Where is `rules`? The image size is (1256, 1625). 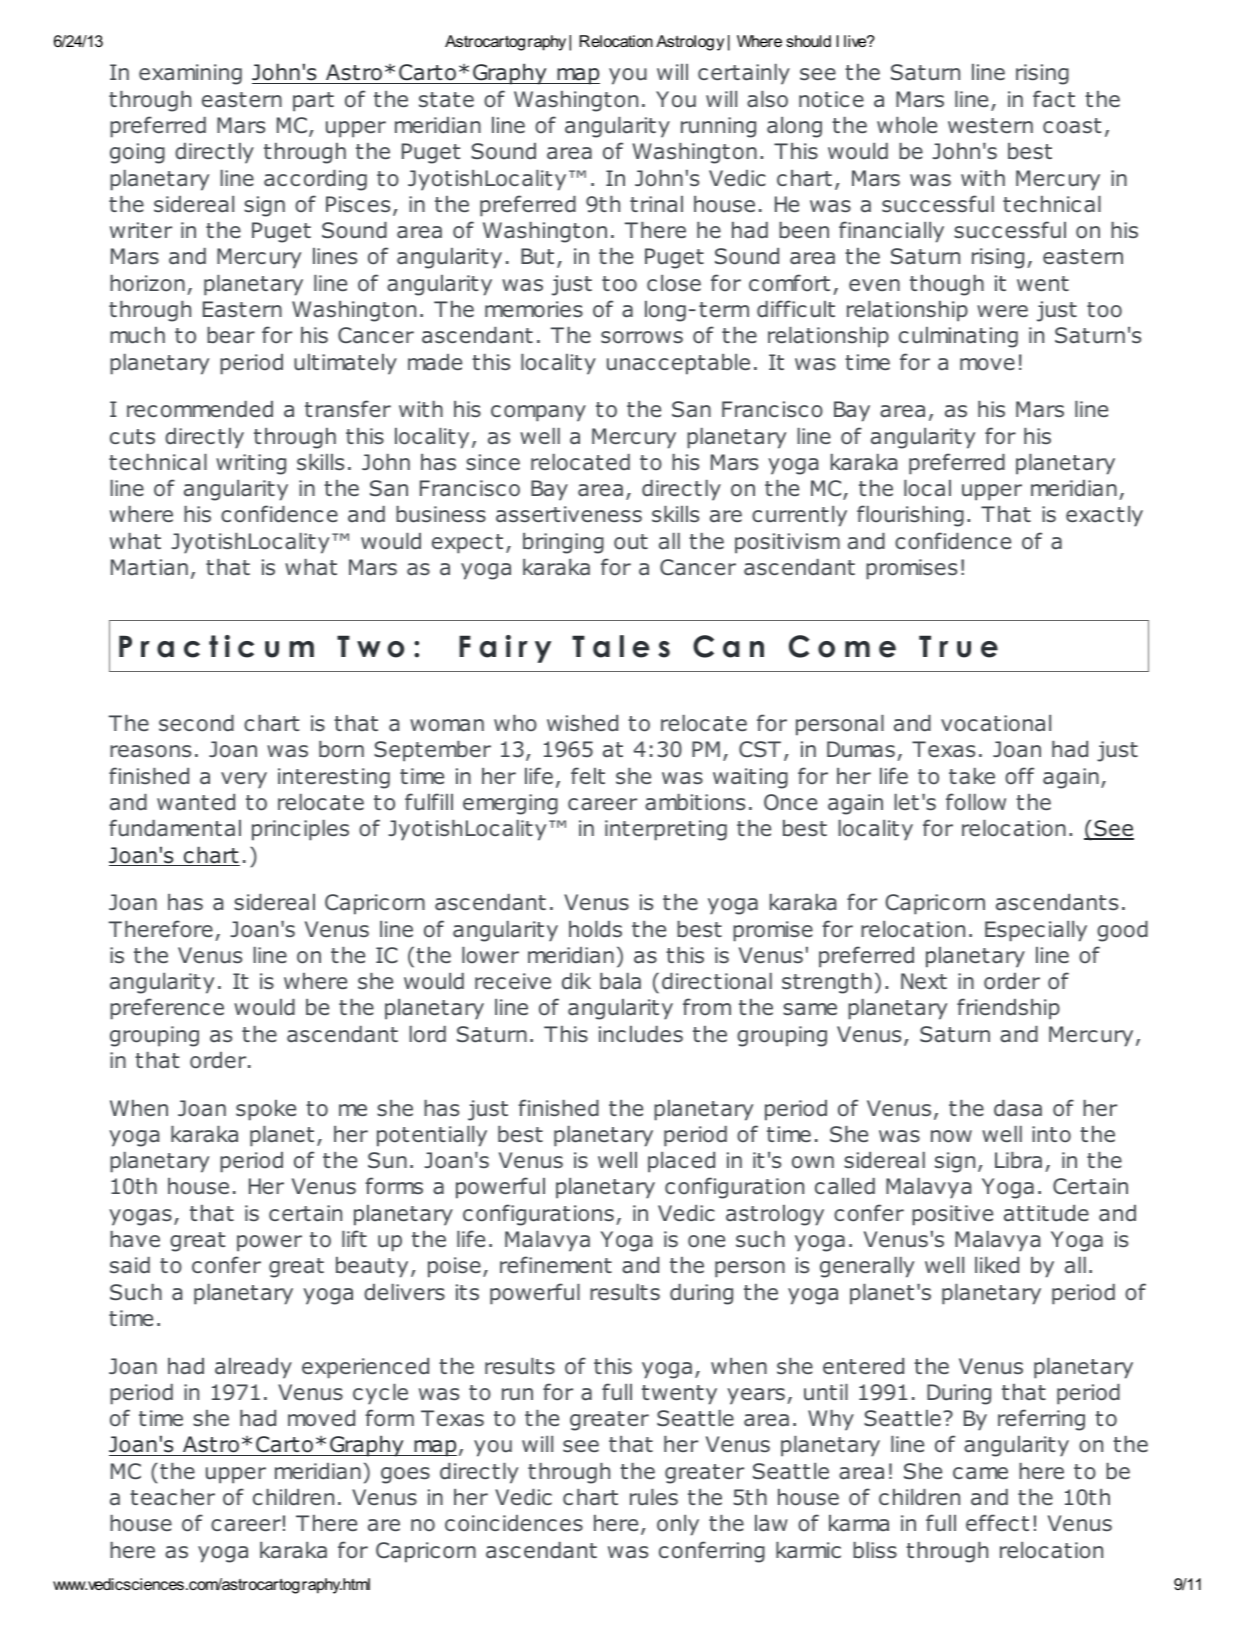
rules is located at coordinates (654, 1497).
